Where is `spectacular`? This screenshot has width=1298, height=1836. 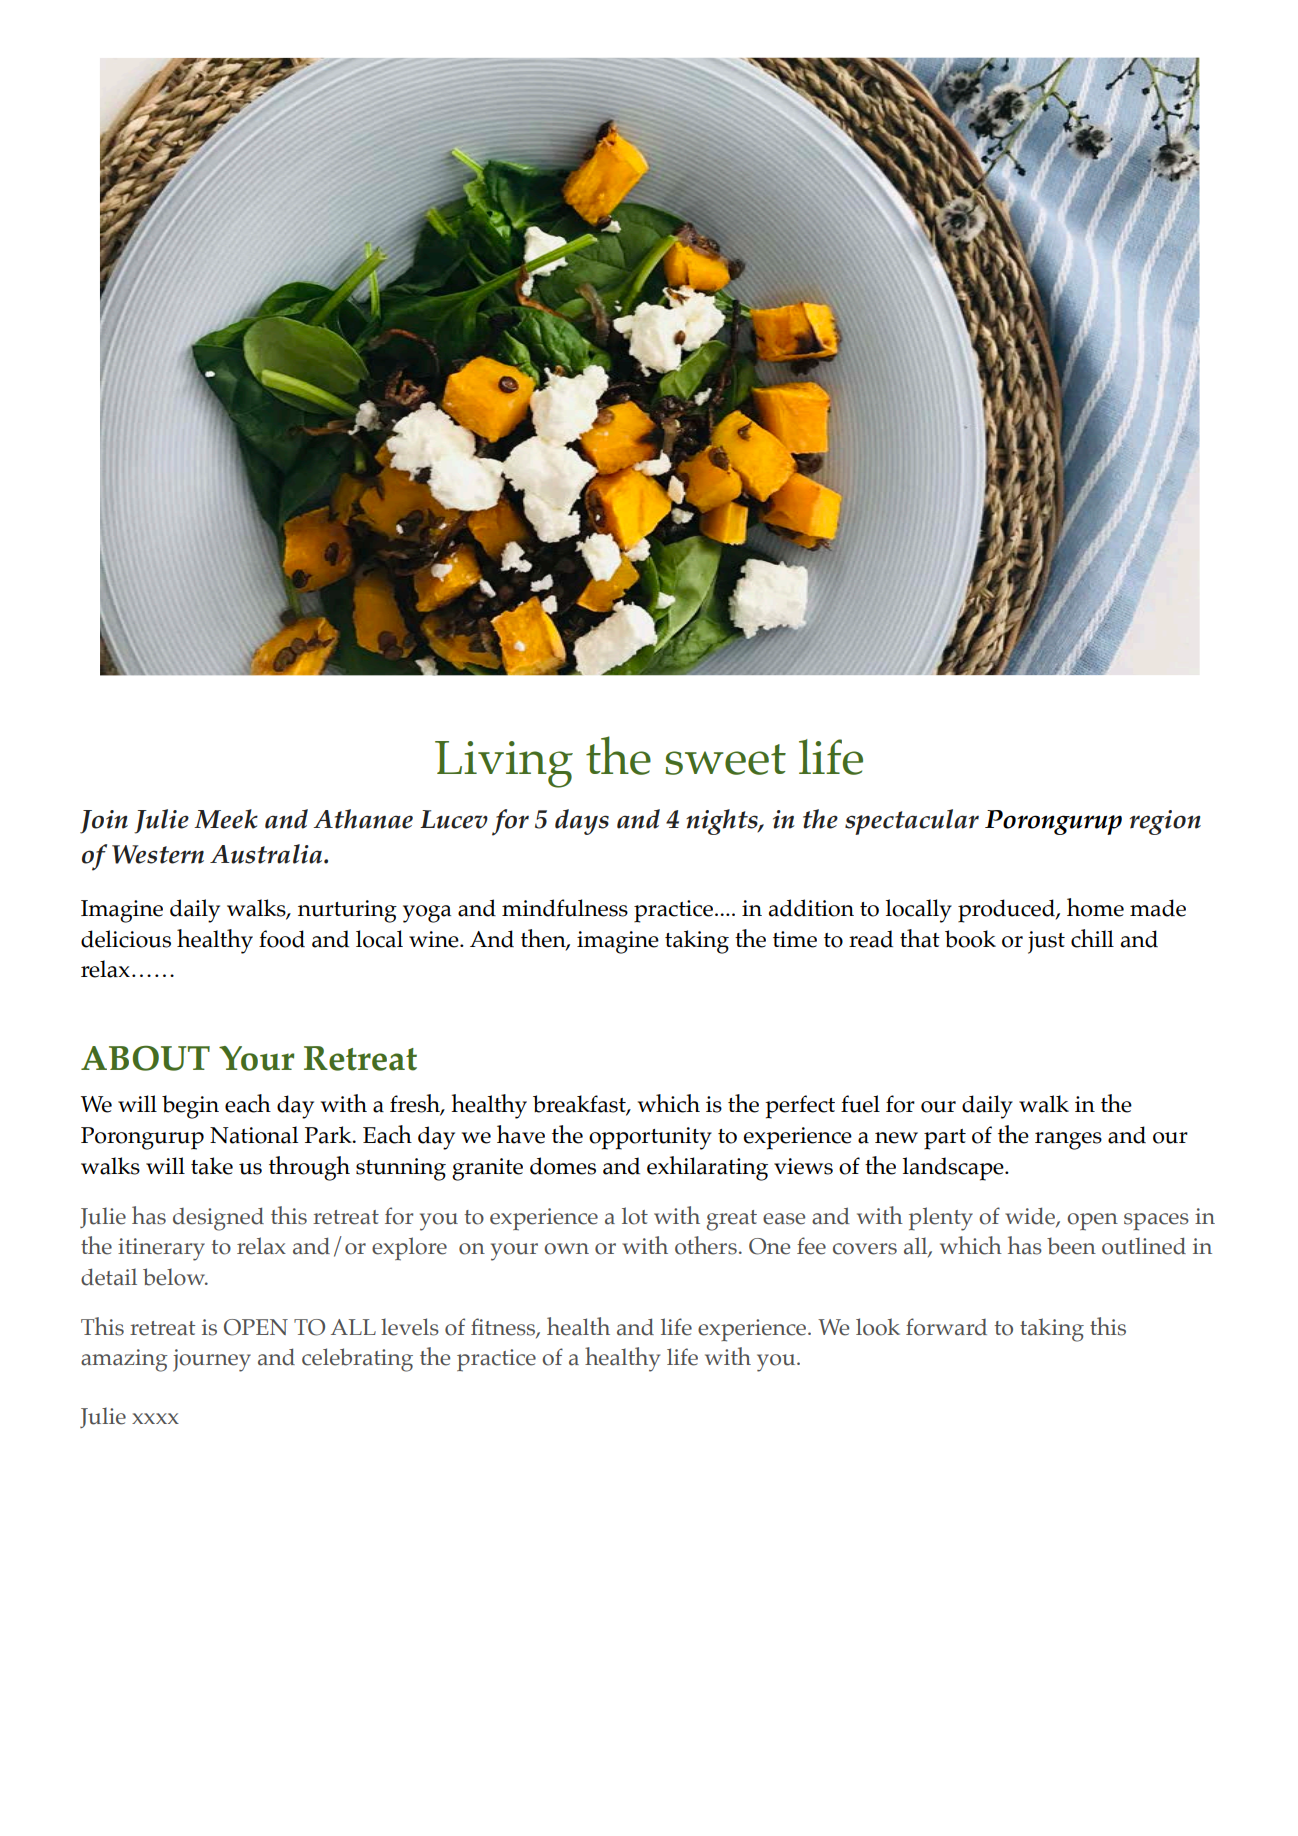
spectacular is located at coordinates (912, 822).
